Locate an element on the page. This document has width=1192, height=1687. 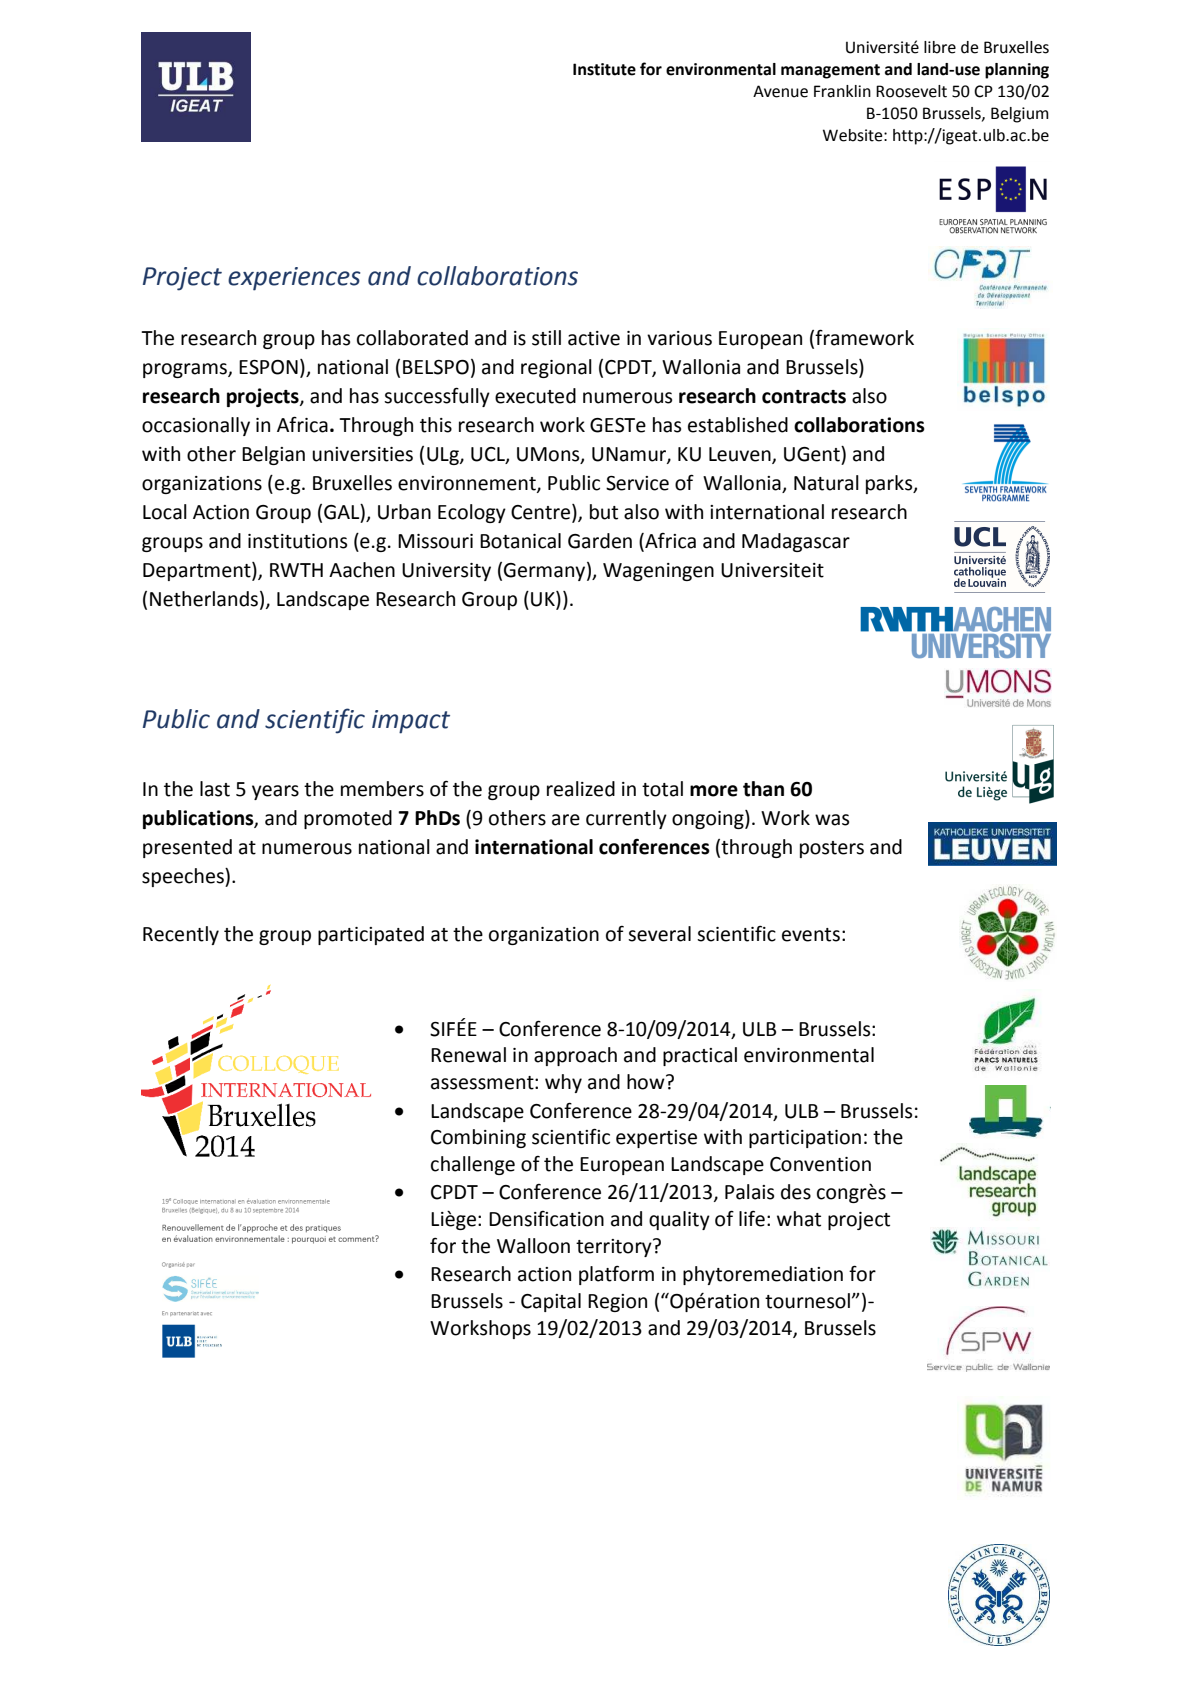
experiences is located at coordinates (294, 279).
